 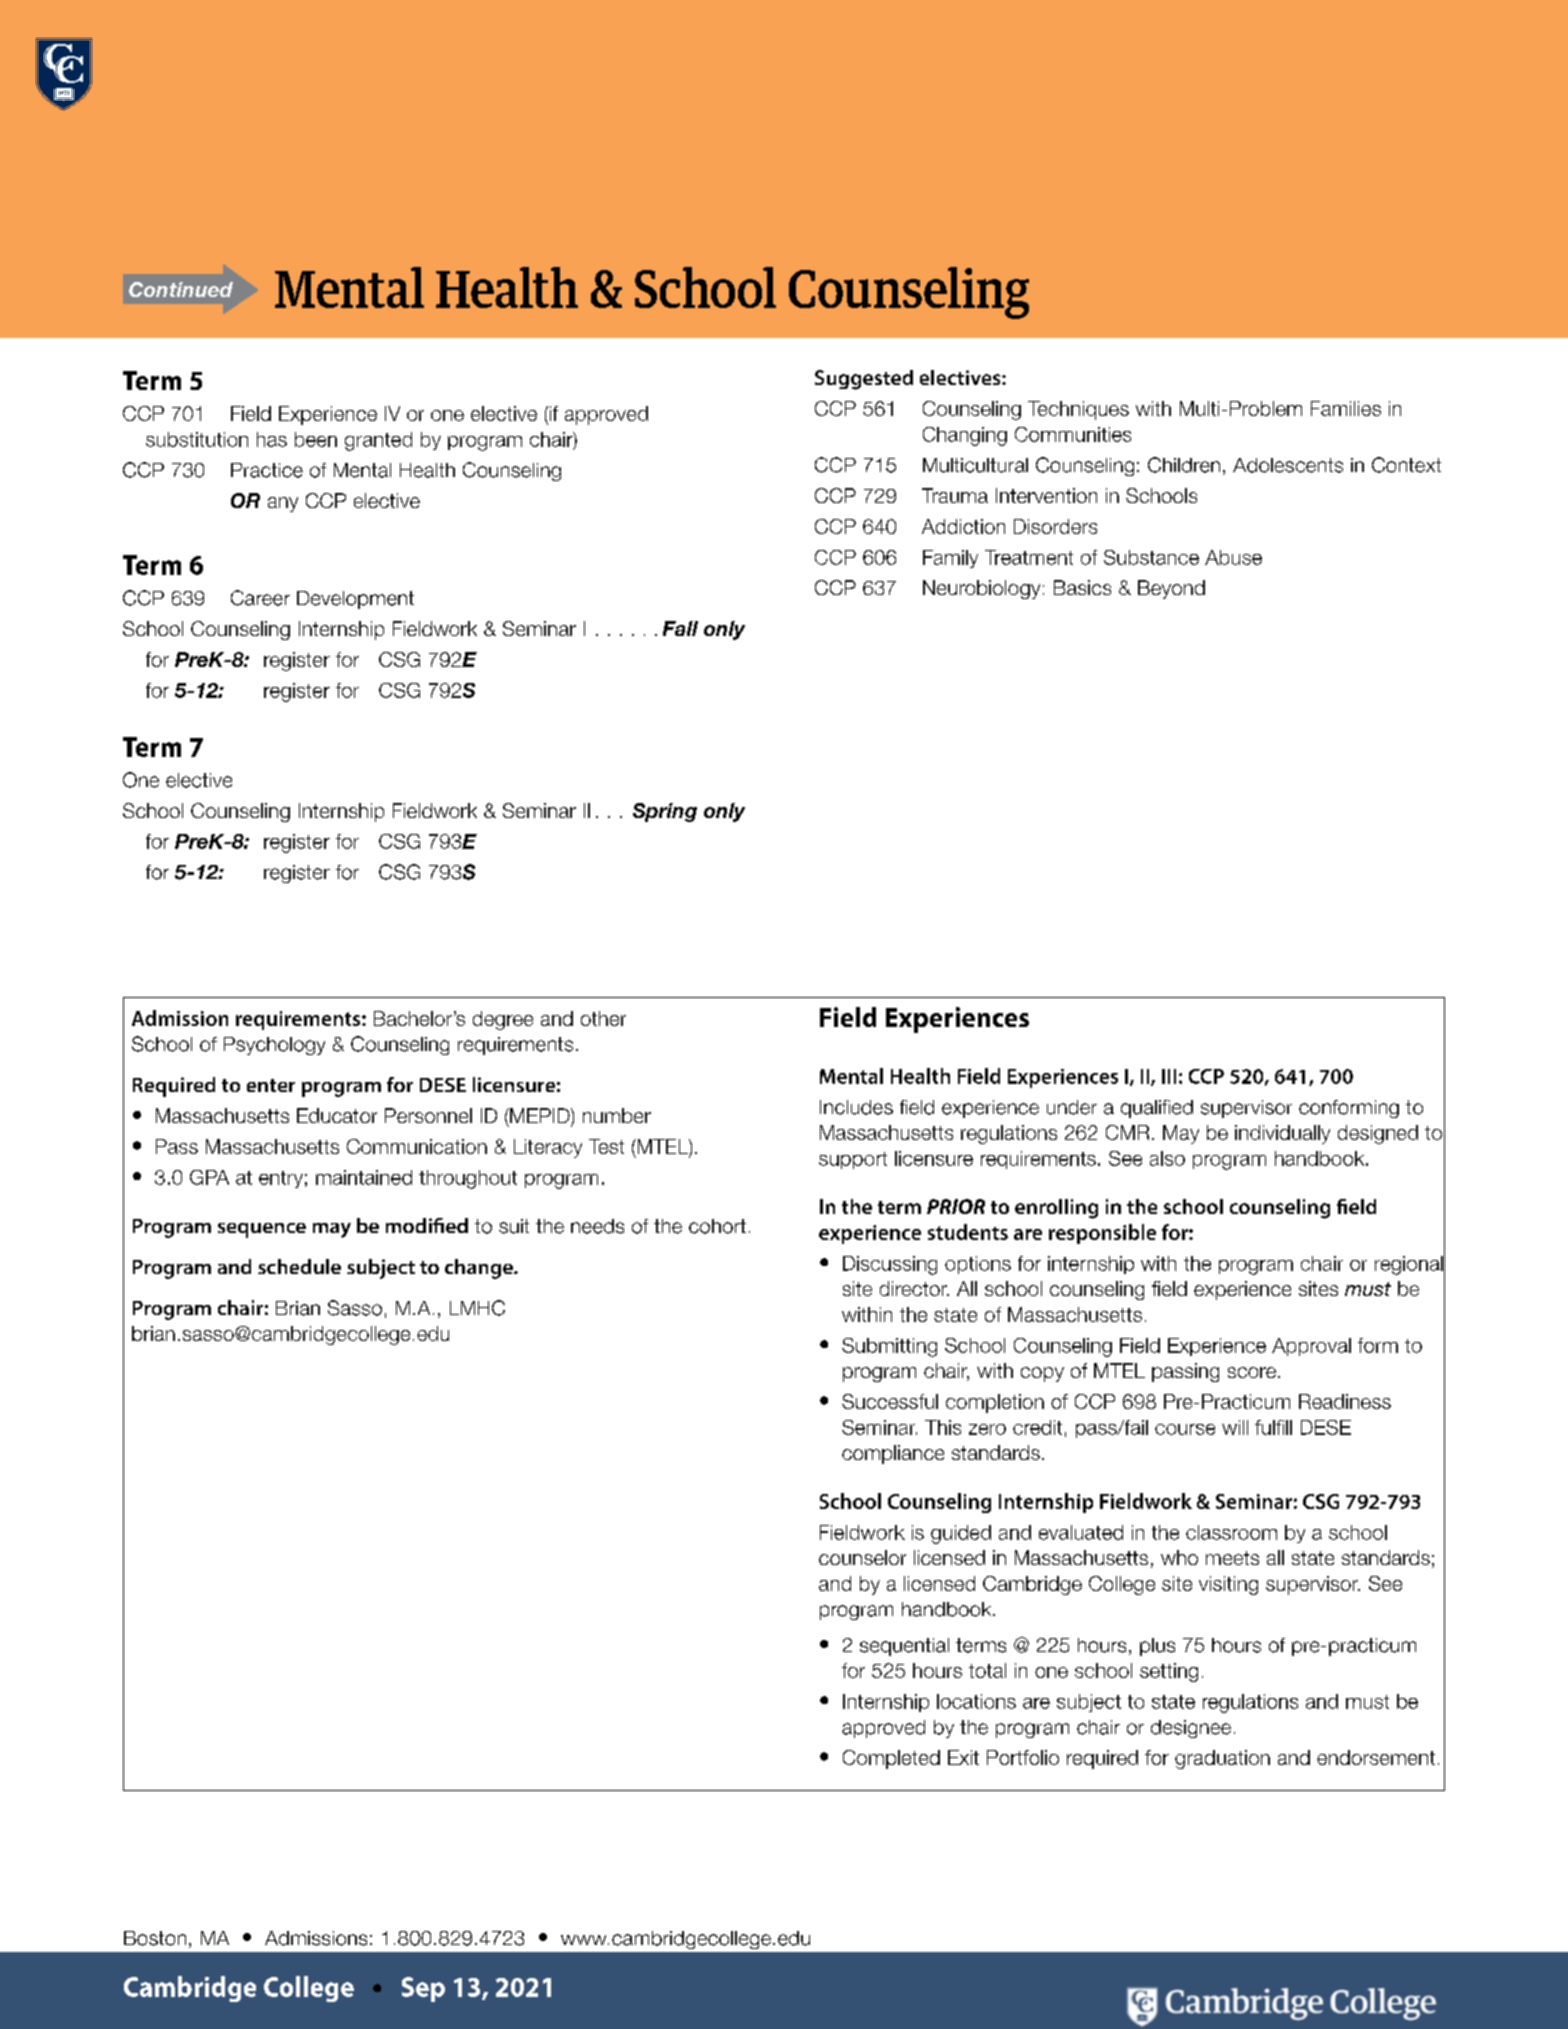 What do you see at coordinates (891, 1759) in the page?
I see `Completed` at bounding box center [891, 1759].
